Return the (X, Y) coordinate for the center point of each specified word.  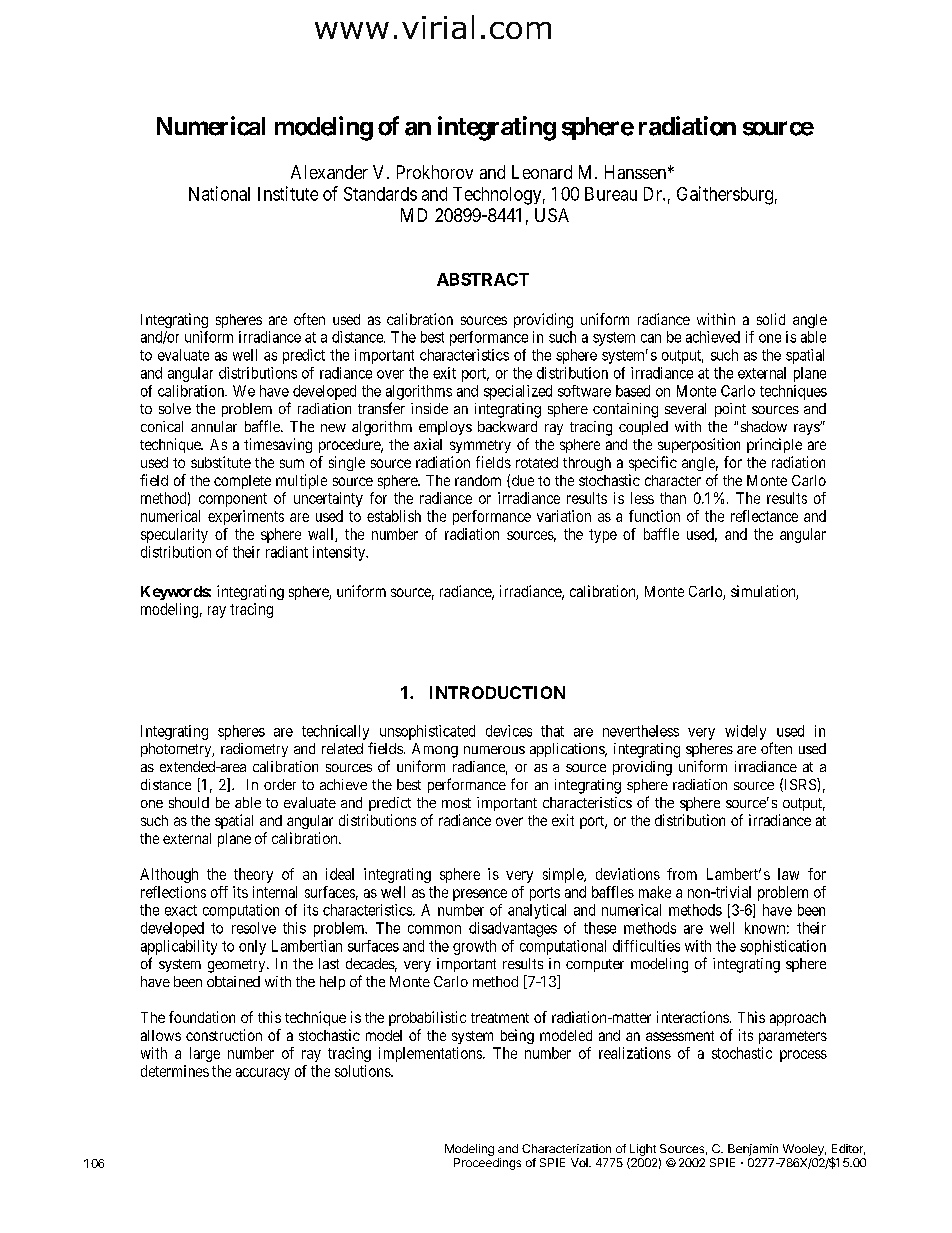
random (478, 480)
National (219, 193)
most (456, 803)
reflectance (764, 516)
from (682, 874)
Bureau (611, 194)
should (189, 802)
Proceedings (487, 1164)
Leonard (542, 172)
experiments (246, 517)
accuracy (263, 1074)
